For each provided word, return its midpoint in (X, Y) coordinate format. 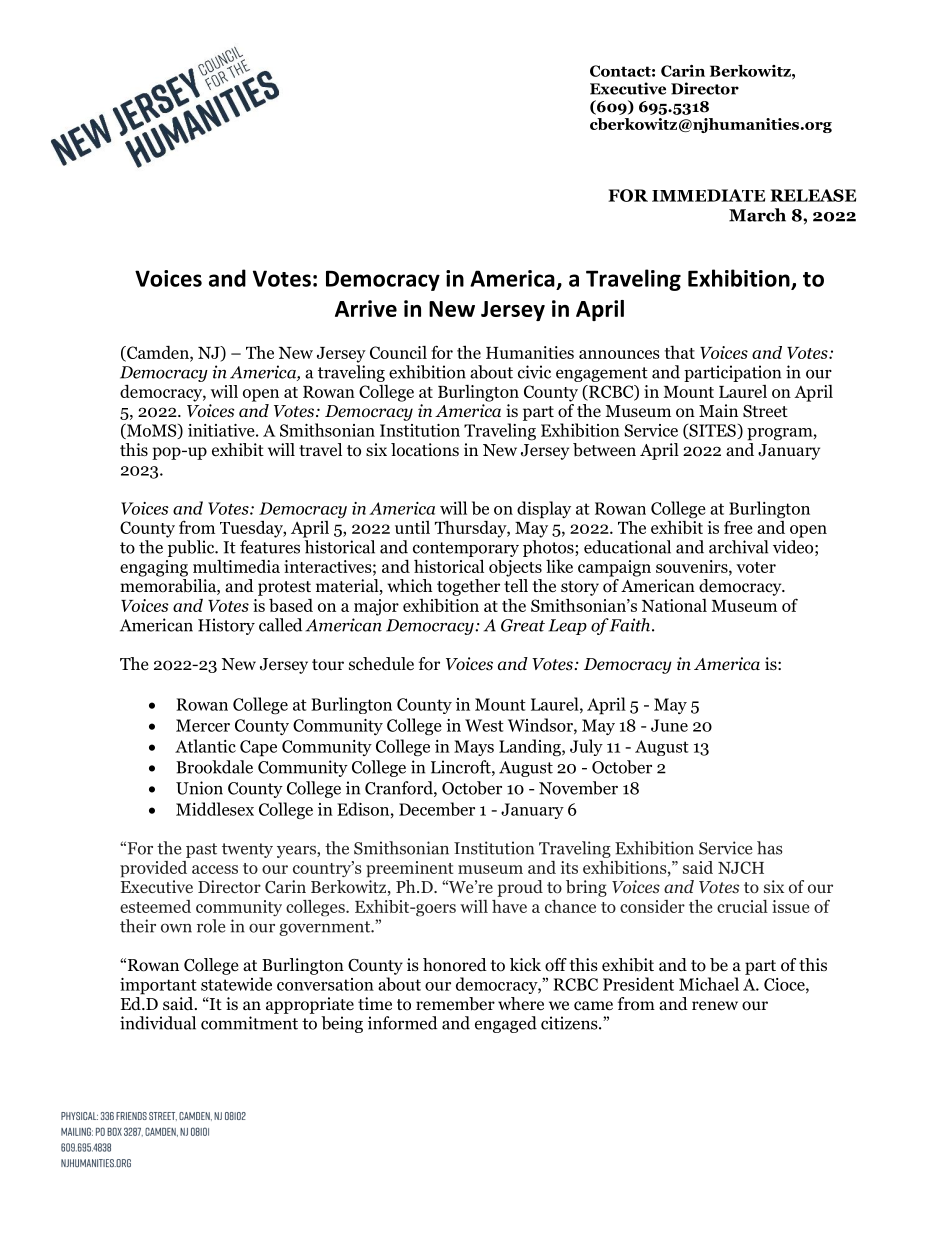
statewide (236, 984)
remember (455, 1004)
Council (398, 352)
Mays (474, 748)
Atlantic (205, 746)
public (192, 548)
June (669, 725)
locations (425, 450)
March (757, 215)
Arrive (366, 308)
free (738, 527)
